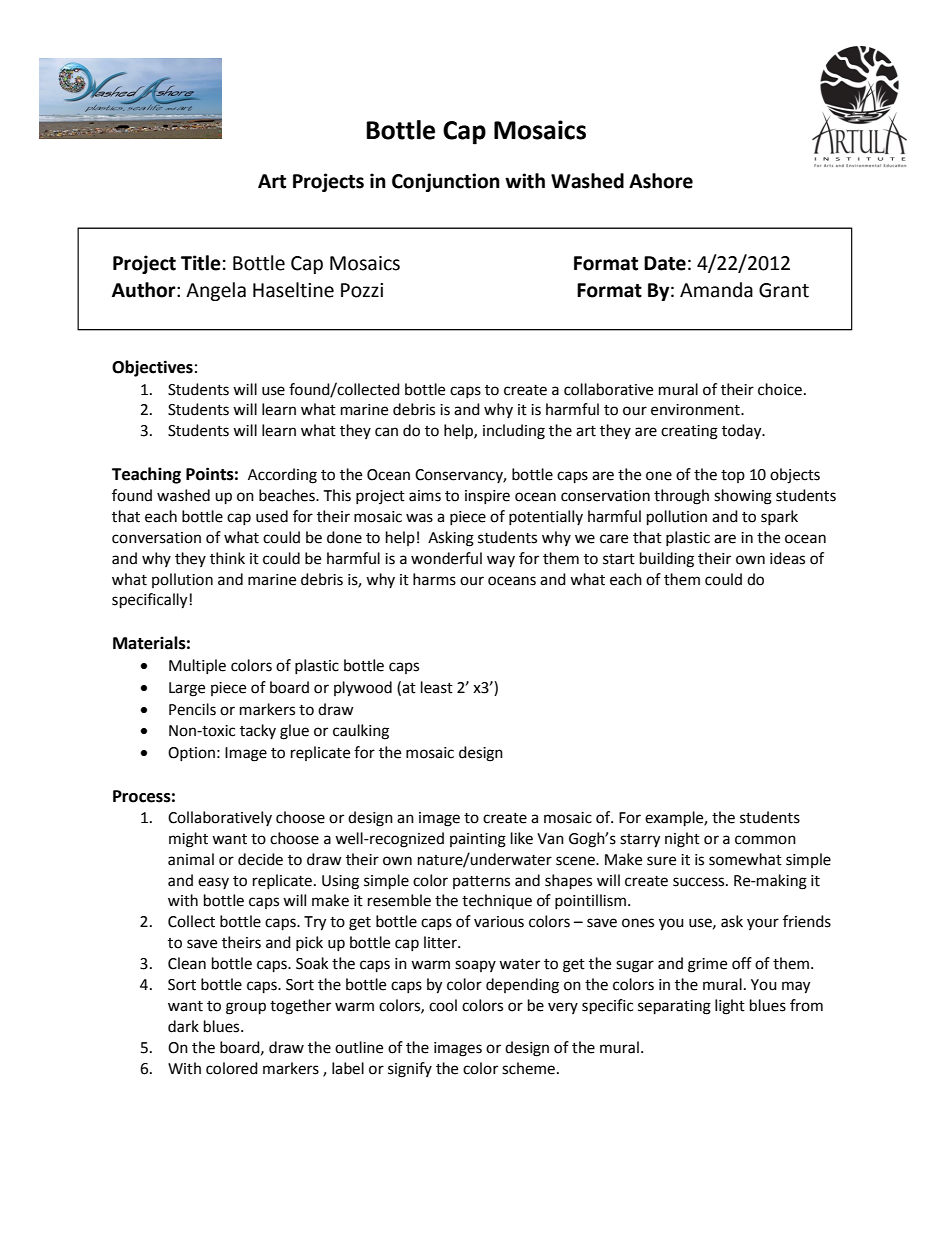 This page has height=1233, width=952. Describe the element at coordinates (434, 579) in the page. I see `harms` at that location.
